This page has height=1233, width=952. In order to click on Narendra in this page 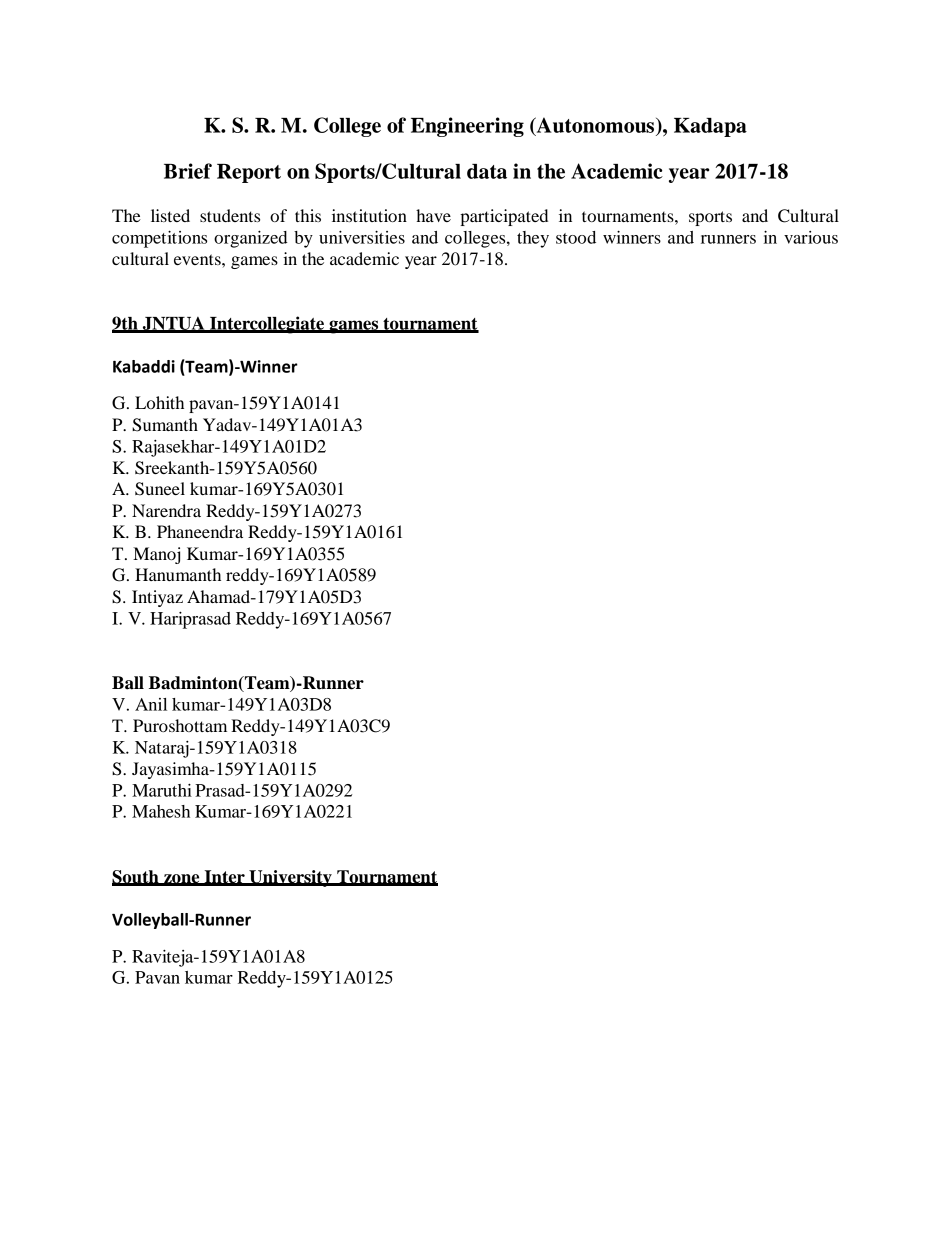, I will do `click(166, 510)`.
